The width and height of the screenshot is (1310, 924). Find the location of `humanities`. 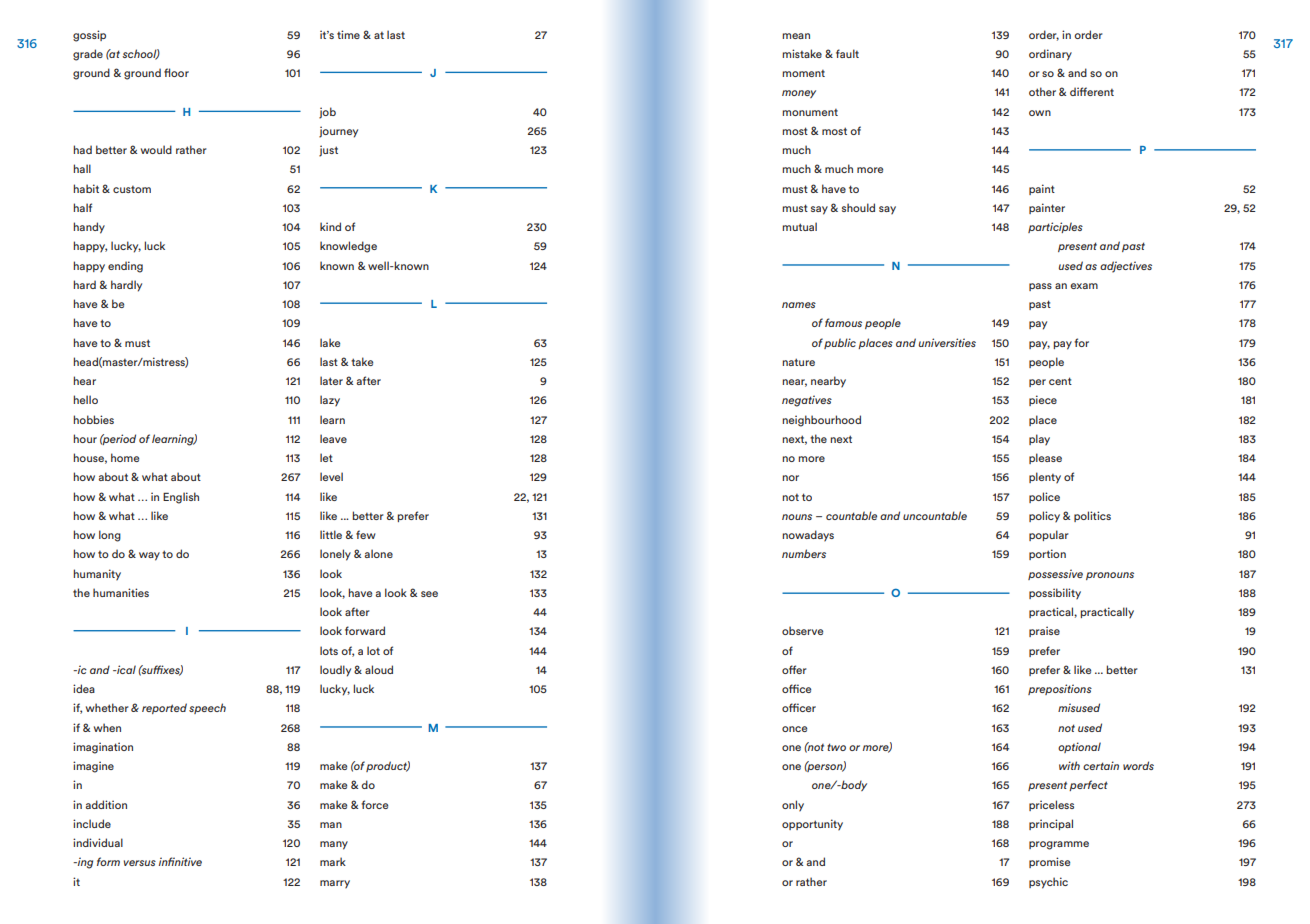

humanities is located at coordinates (121, 592).
